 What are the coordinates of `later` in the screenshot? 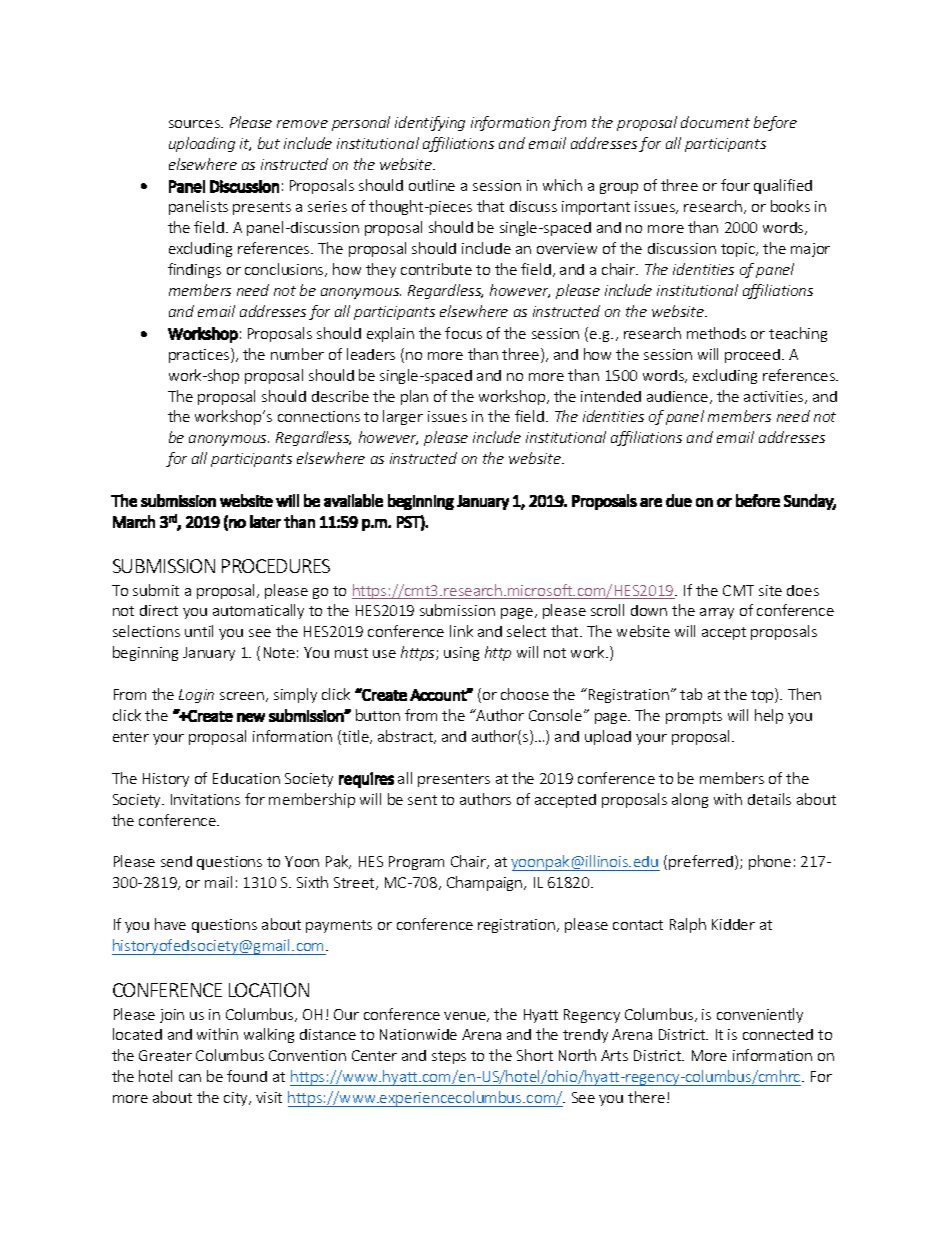 It's located at (265, 521).
